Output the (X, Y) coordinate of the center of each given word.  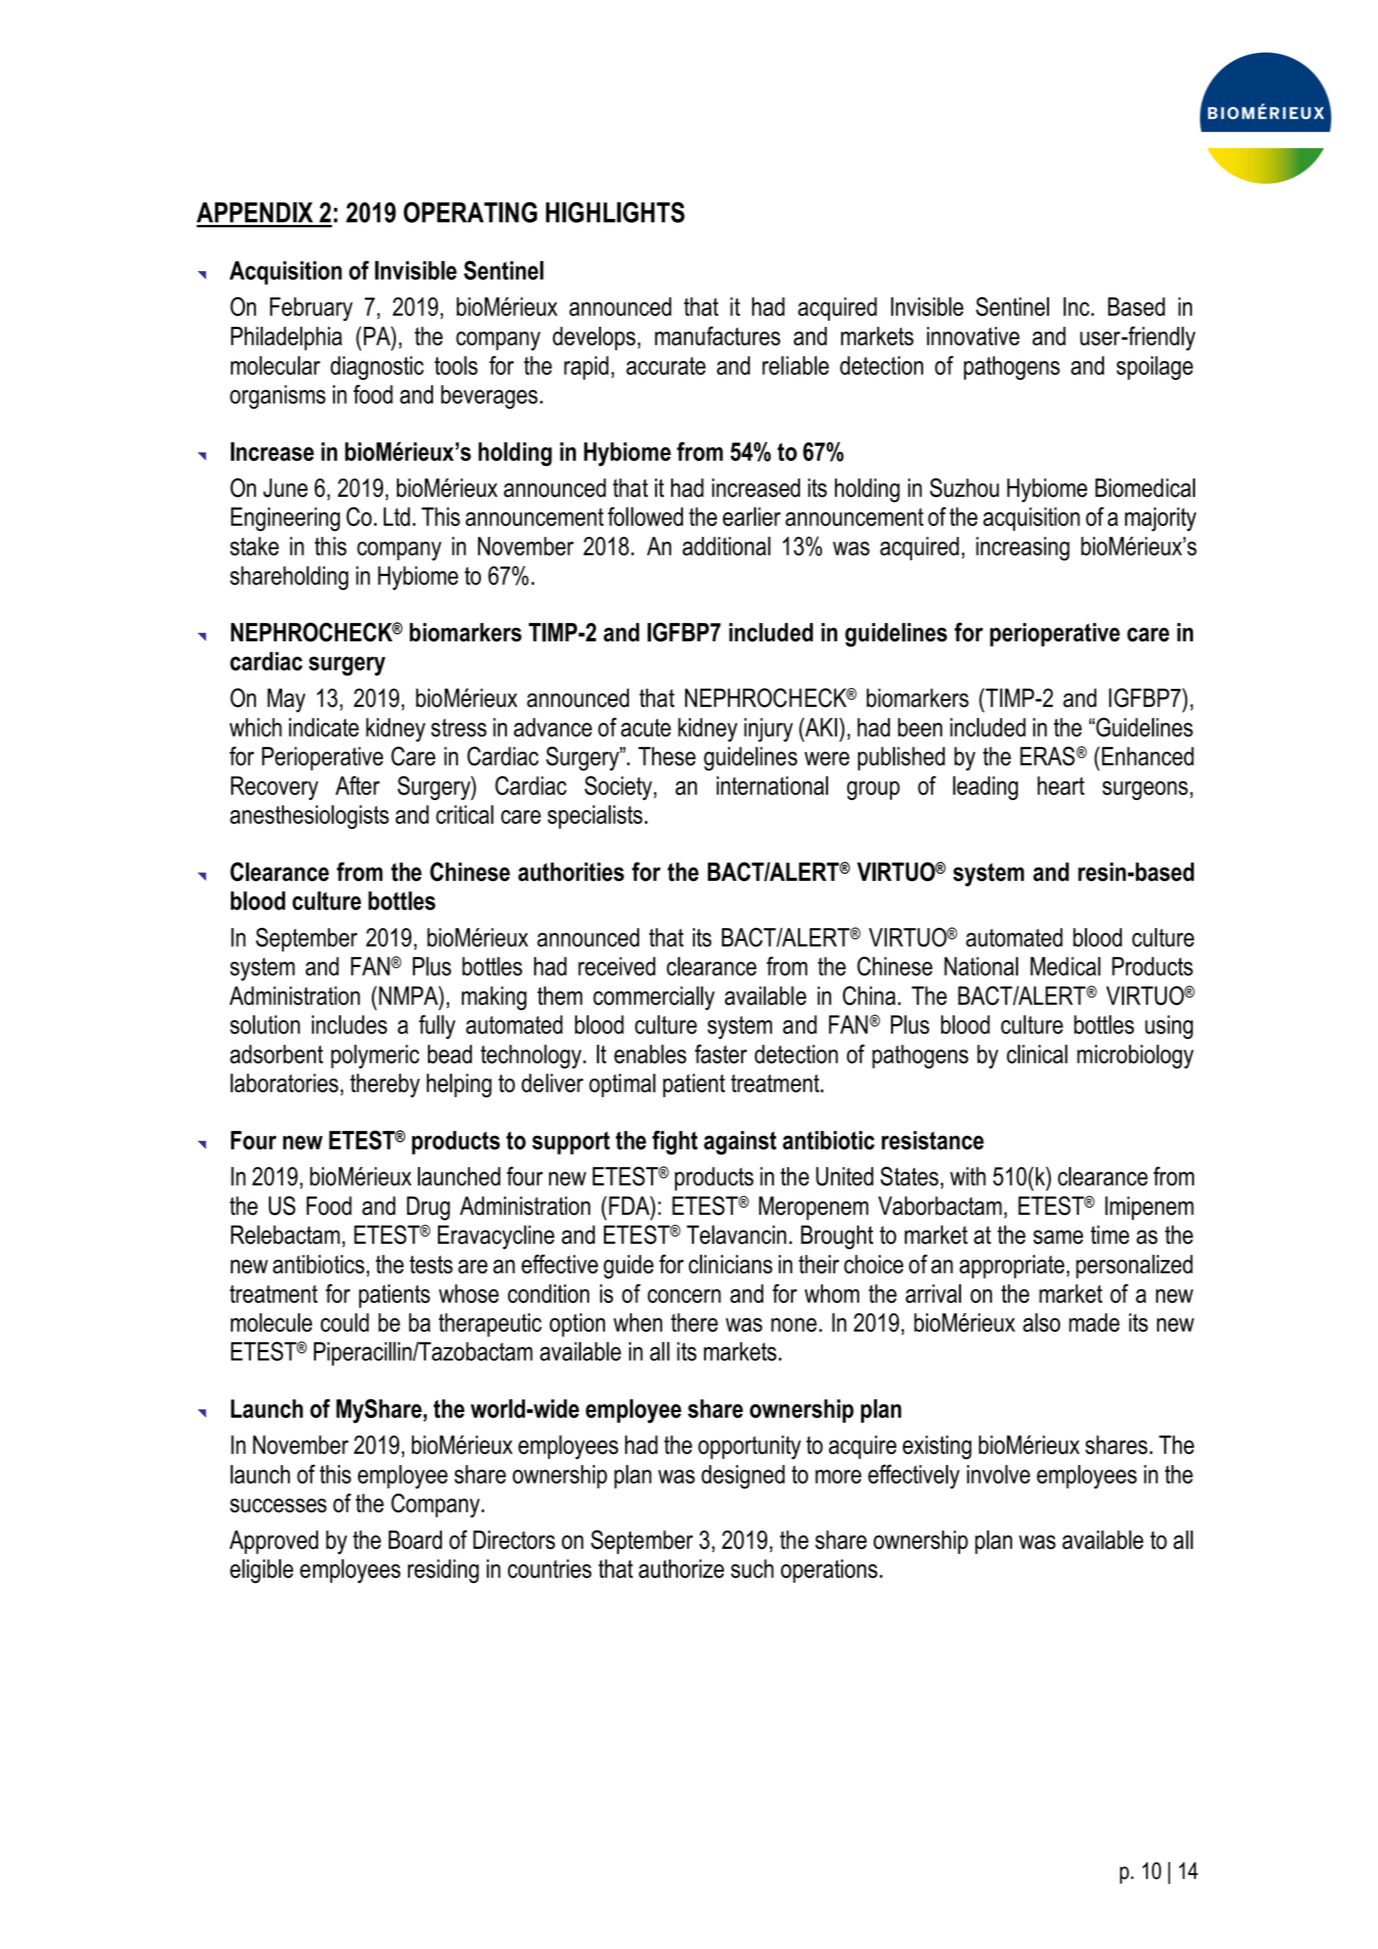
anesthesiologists (309, 817)
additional (726, 546)
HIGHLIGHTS (615, 212)
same (1058, 1237)
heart (1061, 785)
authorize (681, 1568)
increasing (1023, 549)
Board (415, 1539)
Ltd (397, 516)
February (311, 309)
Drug (428, 1208)
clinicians (731, 1264)
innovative (973, 336)
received (616, 966)
